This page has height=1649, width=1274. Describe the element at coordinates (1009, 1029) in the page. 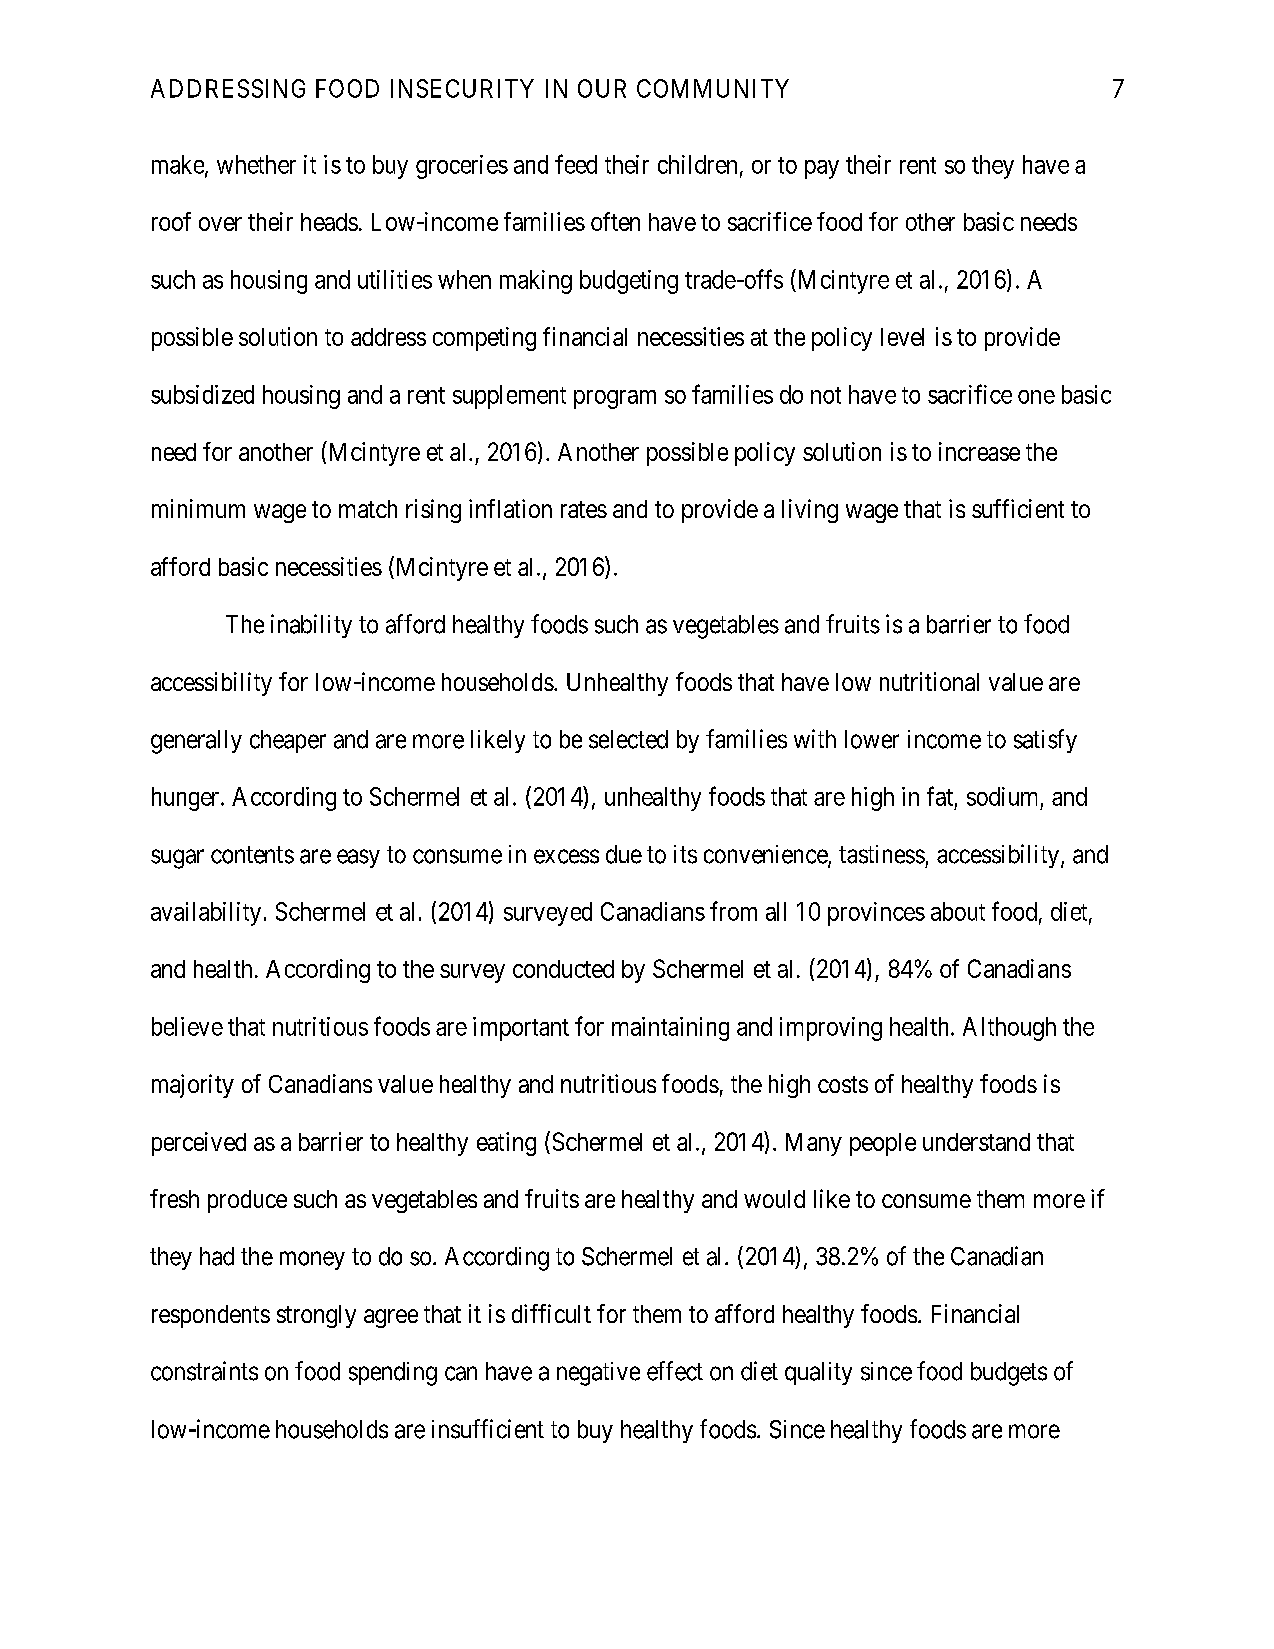

I see `Although` at that location.
